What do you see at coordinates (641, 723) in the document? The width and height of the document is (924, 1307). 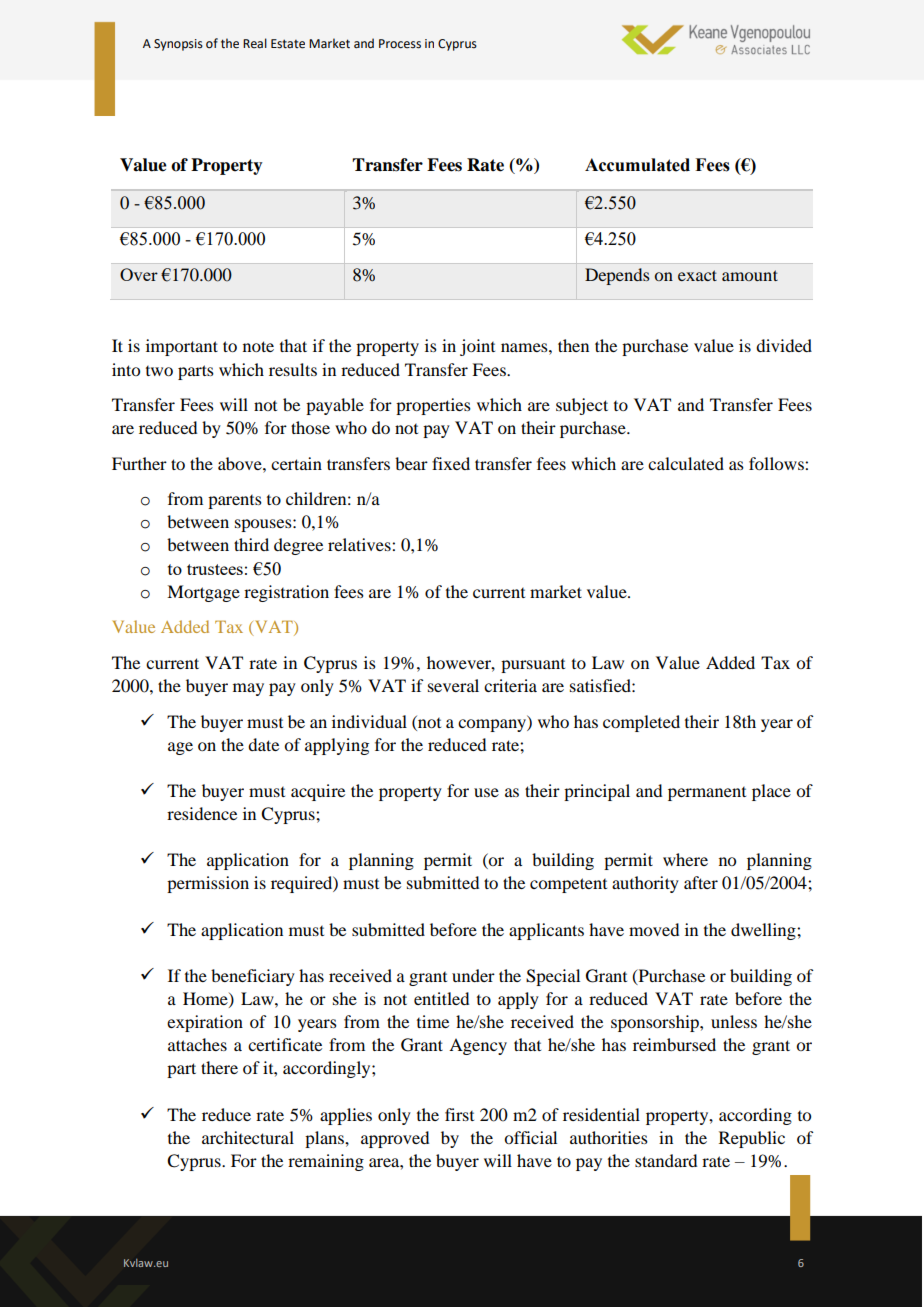 I see `completed` at bounding box center [641, 723].
